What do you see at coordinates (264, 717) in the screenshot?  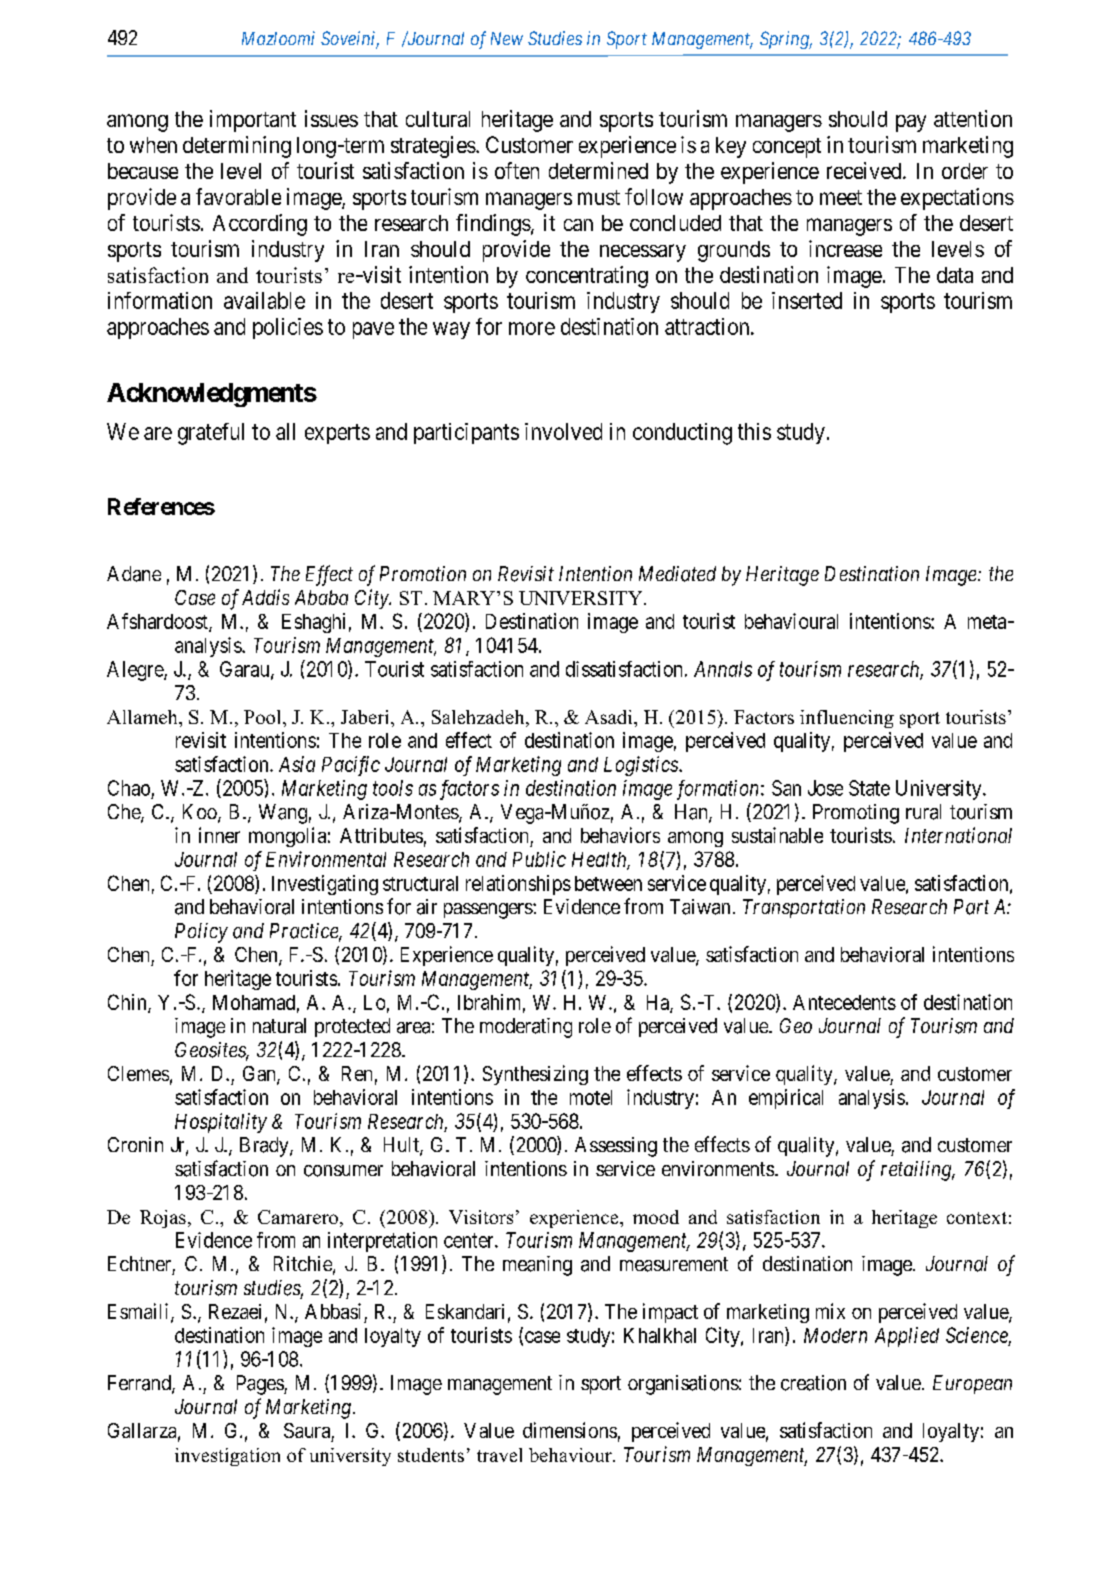 I see `Pool` at bounding box center [264, 717].
